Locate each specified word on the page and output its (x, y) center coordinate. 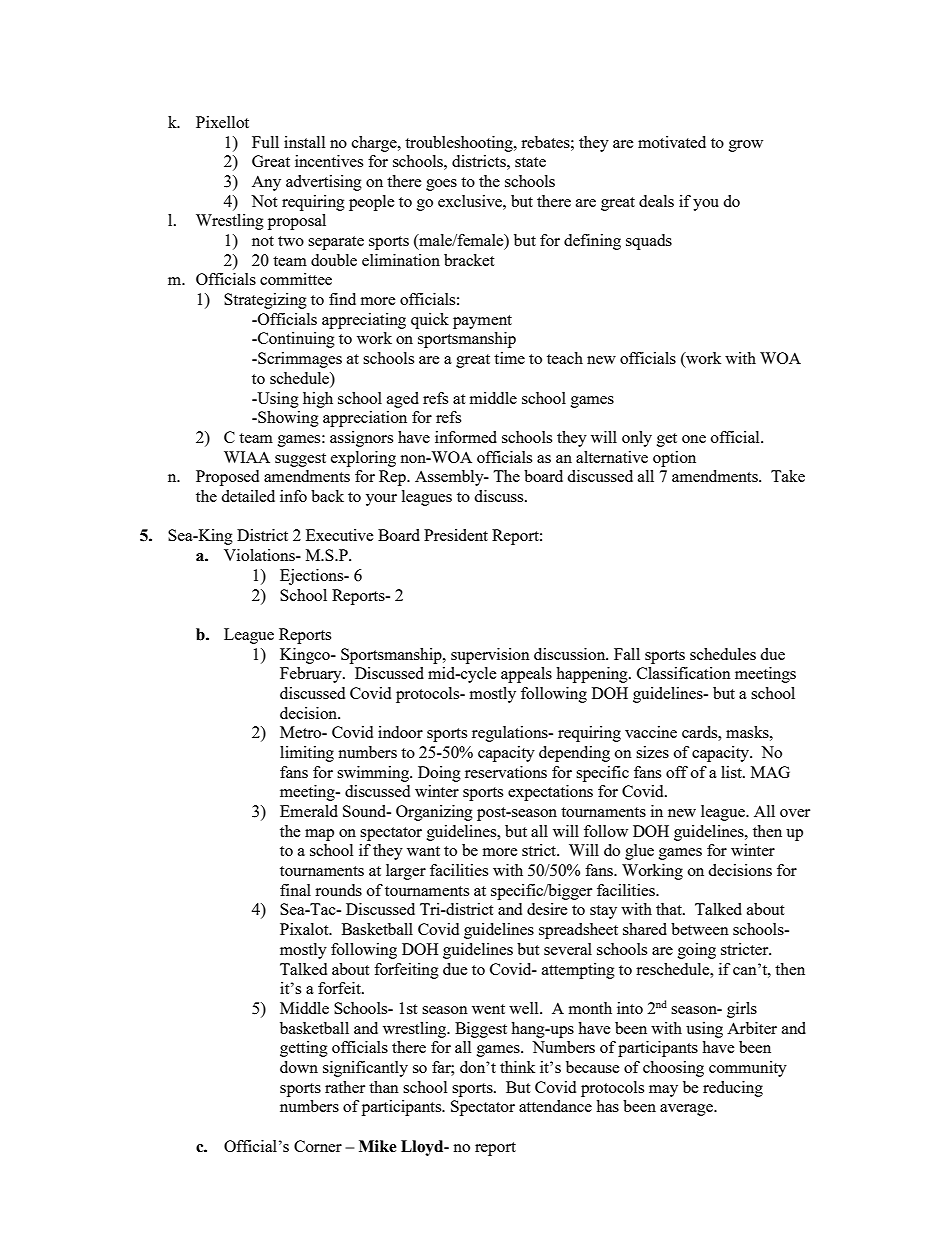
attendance (555, 1106)
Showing (287, 419)
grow (746, 146)
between (700, 929)
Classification (684, 673)
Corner (318, 1146)
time (509, 358)
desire (547, 909)
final (295, 890)
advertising (324, 183)
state (530, 162)
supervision (490, 656)
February (312, 675)
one (694, 439)
